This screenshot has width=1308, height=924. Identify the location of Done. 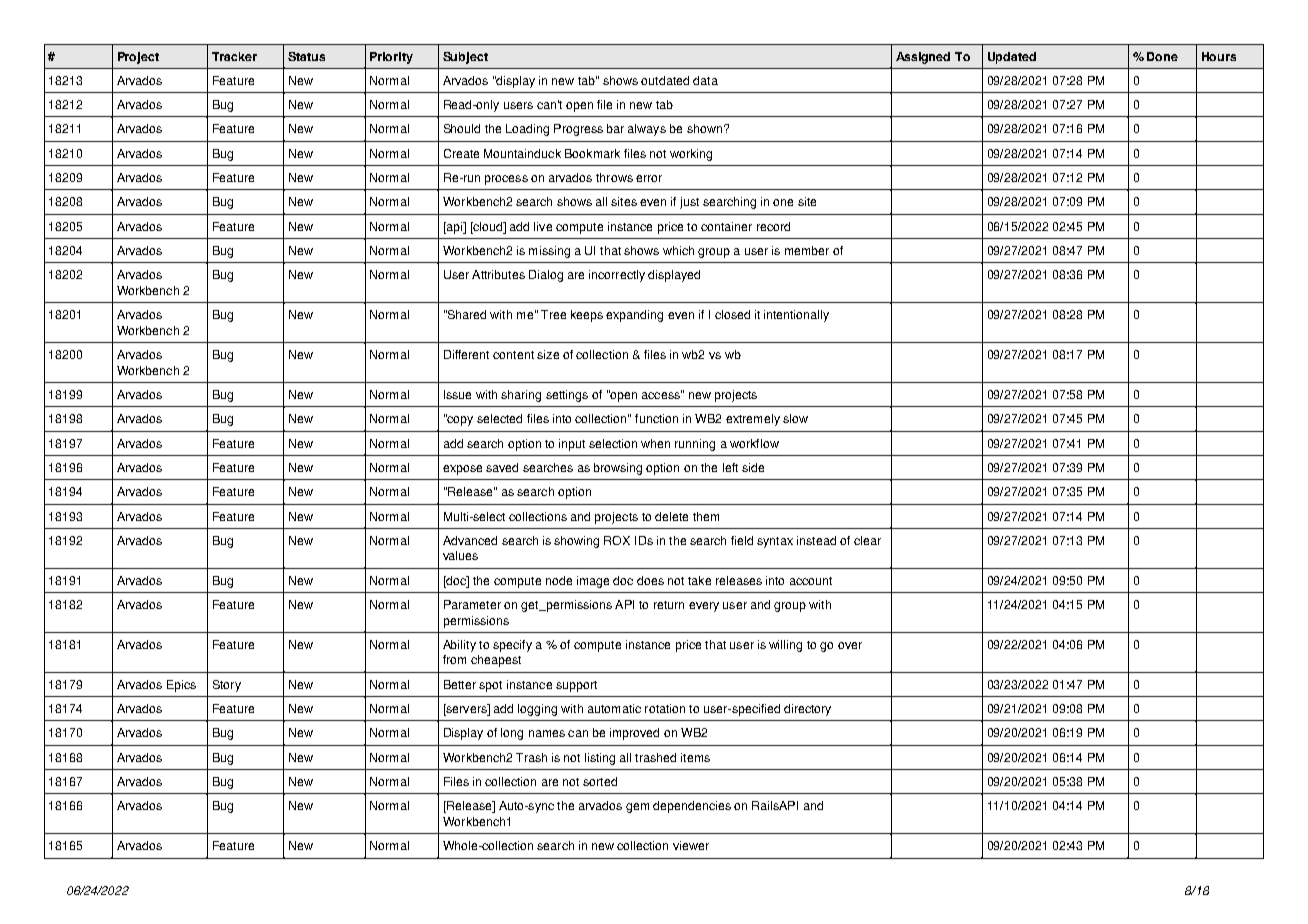
(1162, 56).
